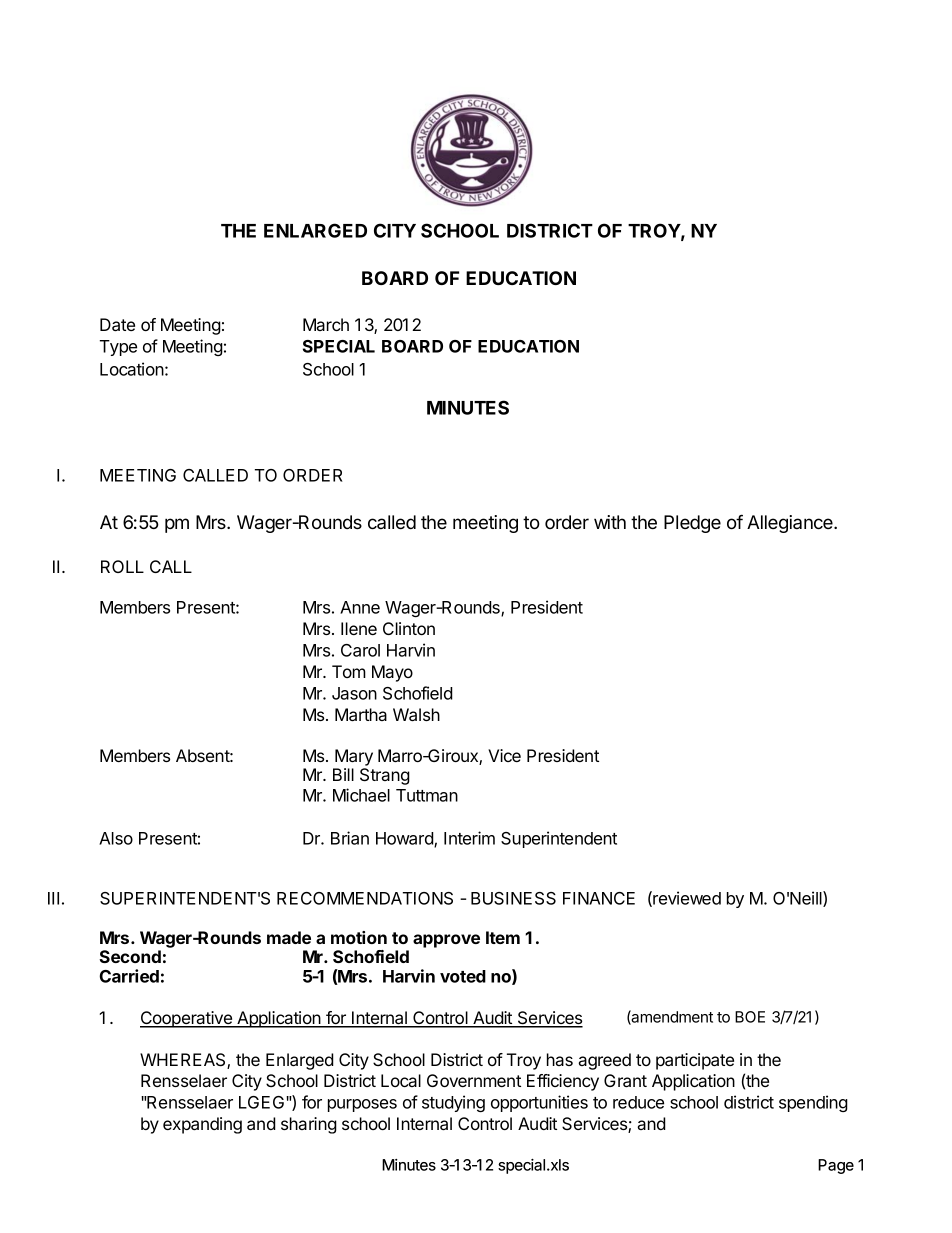 The image size is (952, 1233). Describe the element at coordinates (326, 324) in the screenshot. I see `March` at that location.
